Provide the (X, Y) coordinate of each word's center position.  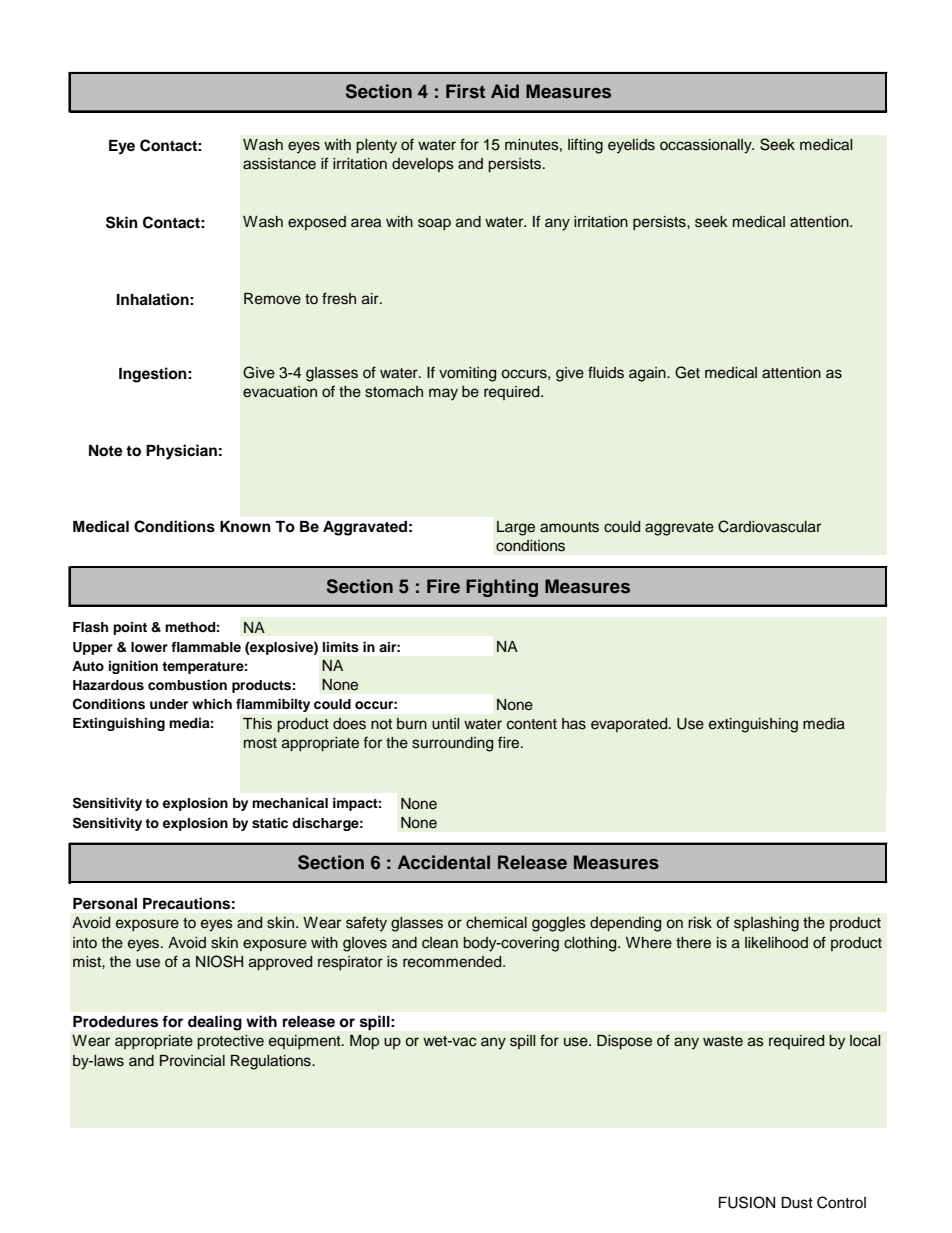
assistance (279, 164)
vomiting (467, 374)
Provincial (192, 1061)
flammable (206, 647)
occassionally (707, 146)
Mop (364, 1042)
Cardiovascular (769, 526)
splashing (766, 924)
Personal (105, 904)
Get (687, 372)
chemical (496, 923)
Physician (181, 452)
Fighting (502, 588)
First (465, 91)
